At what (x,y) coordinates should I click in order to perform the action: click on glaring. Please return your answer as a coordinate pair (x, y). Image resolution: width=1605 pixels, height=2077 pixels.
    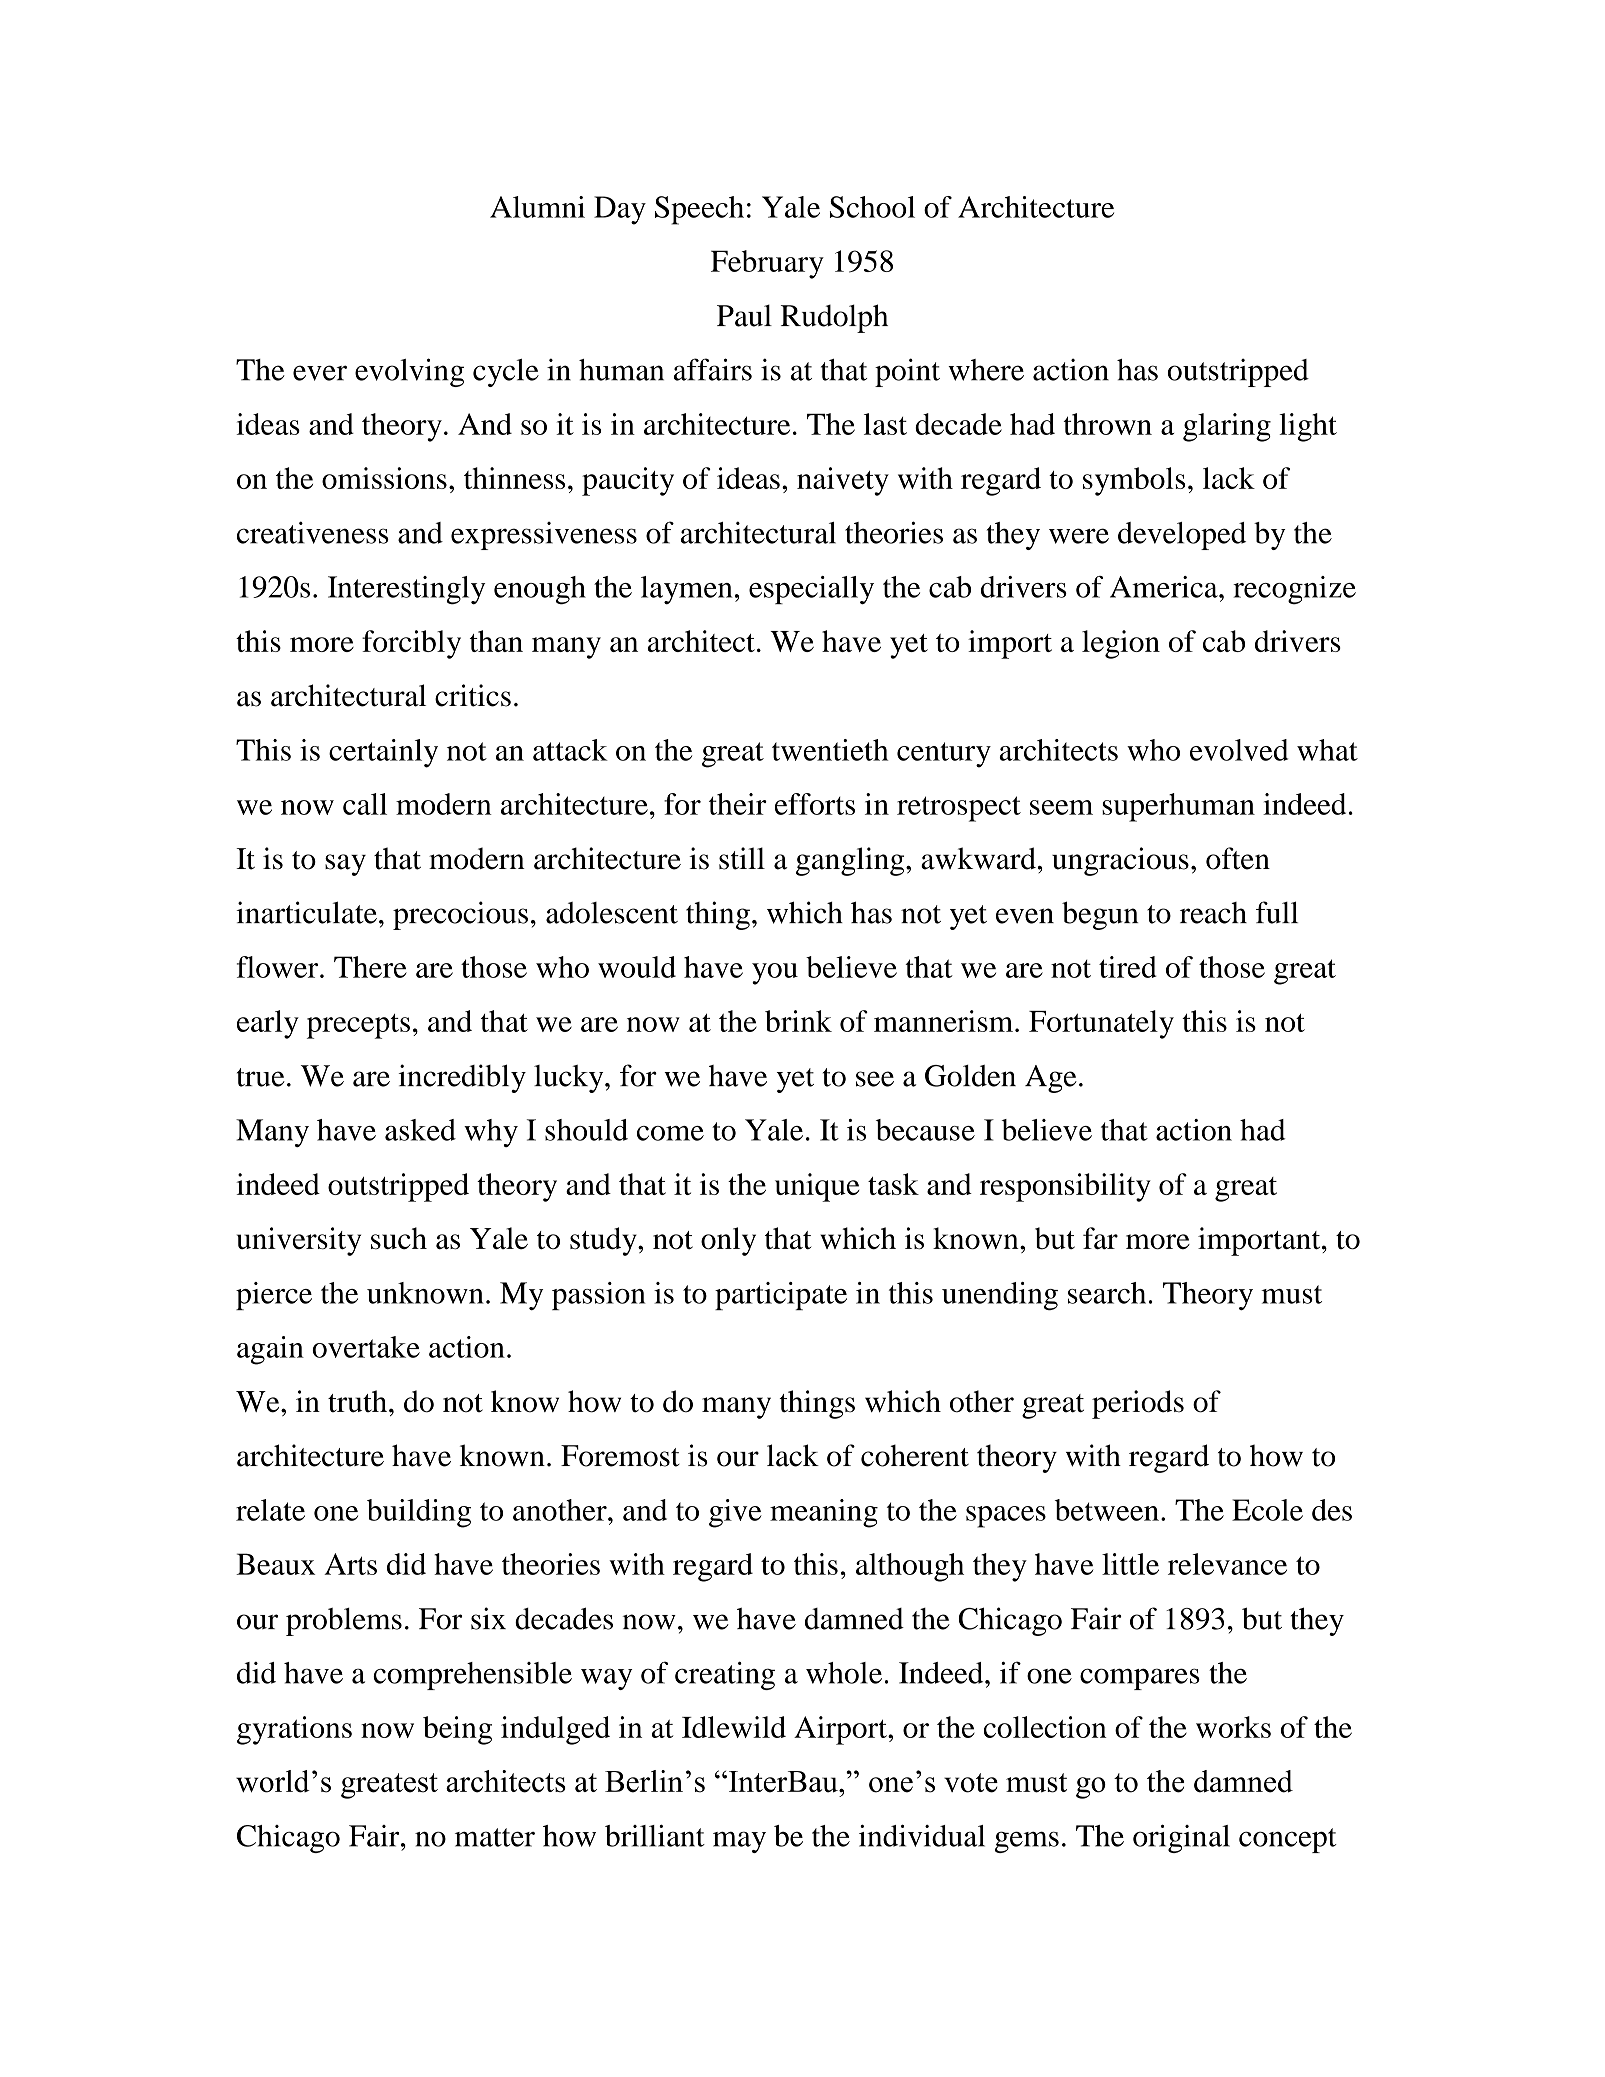
    Looking at the image, I should click on (1227, 427).
